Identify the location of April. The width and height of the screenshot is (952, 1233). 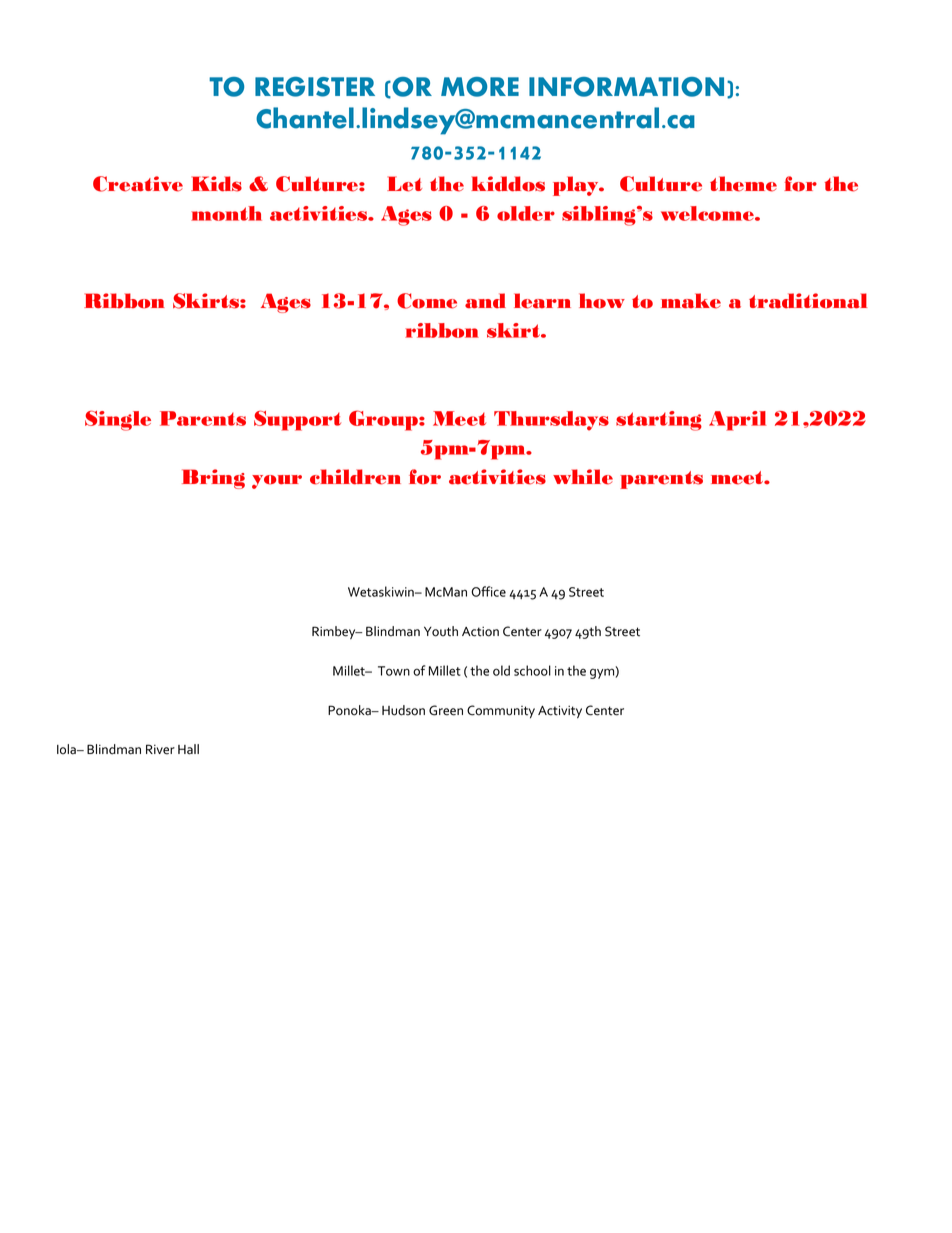
(737, 421).
